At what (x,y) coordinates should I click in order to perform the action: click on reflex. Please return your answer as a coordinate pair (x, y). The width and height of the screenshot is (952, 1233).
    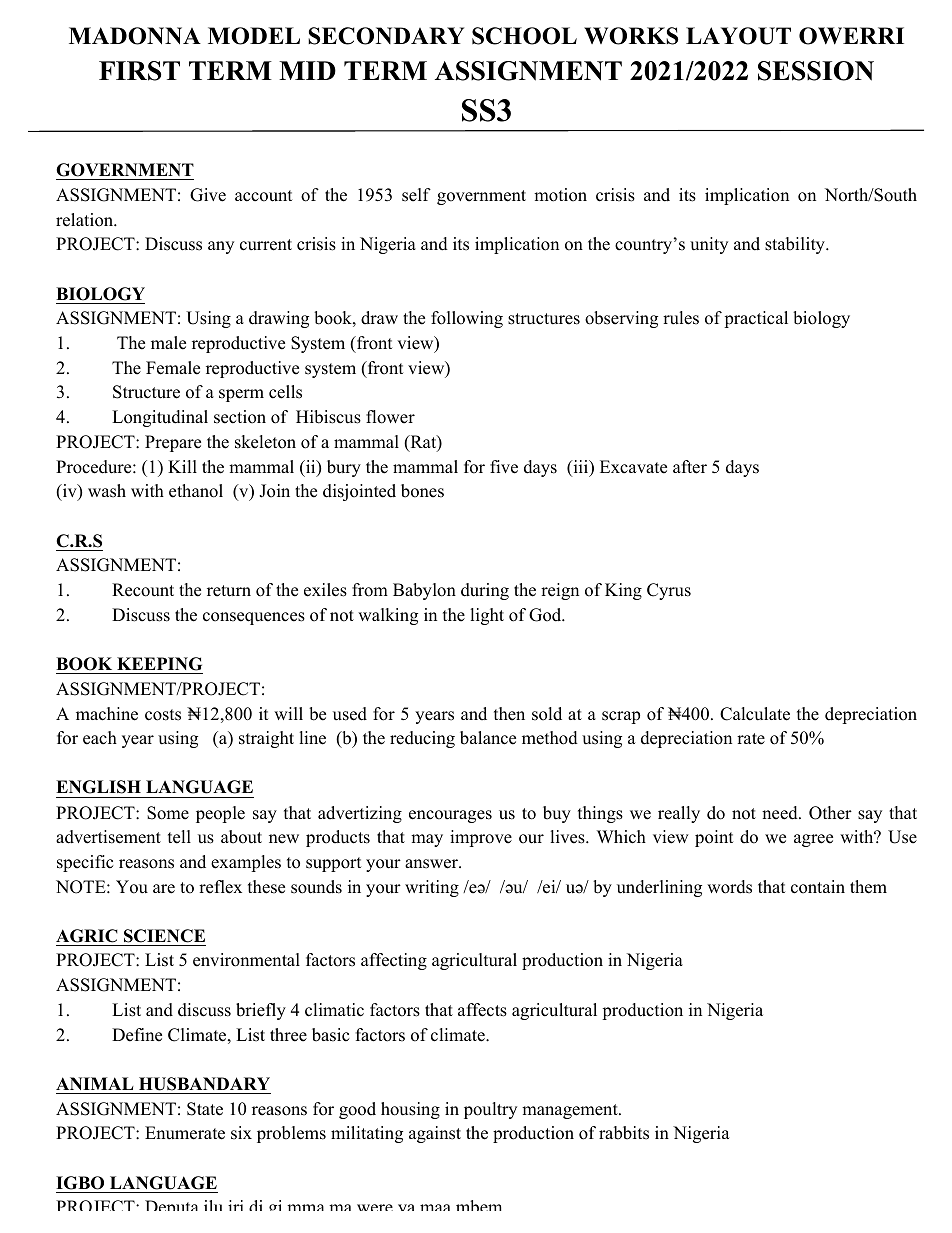
    Looking at the image, I should click on (220, 887).
